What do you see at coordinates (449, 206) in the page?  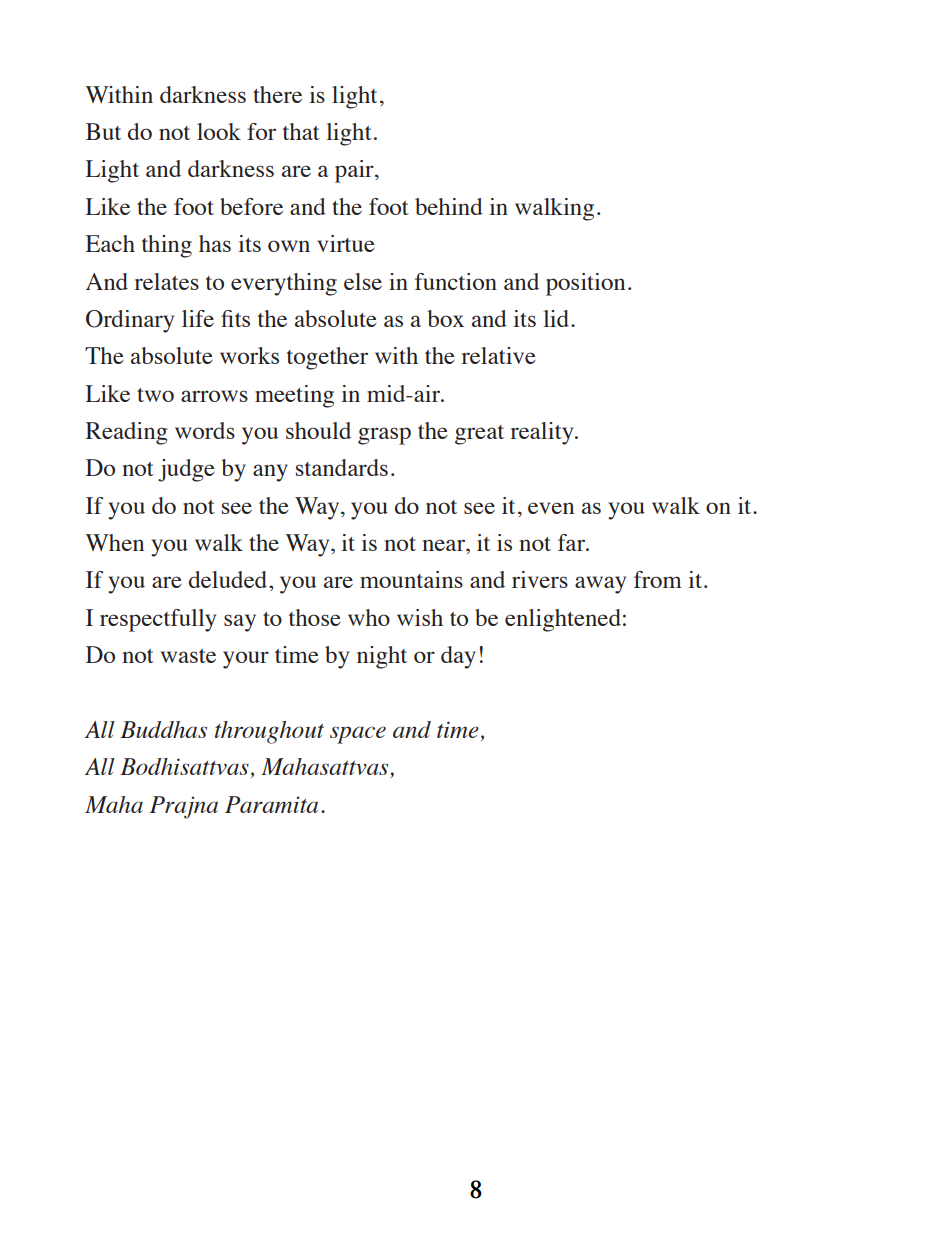 I see `behind` at bounding box center [449, 206].
